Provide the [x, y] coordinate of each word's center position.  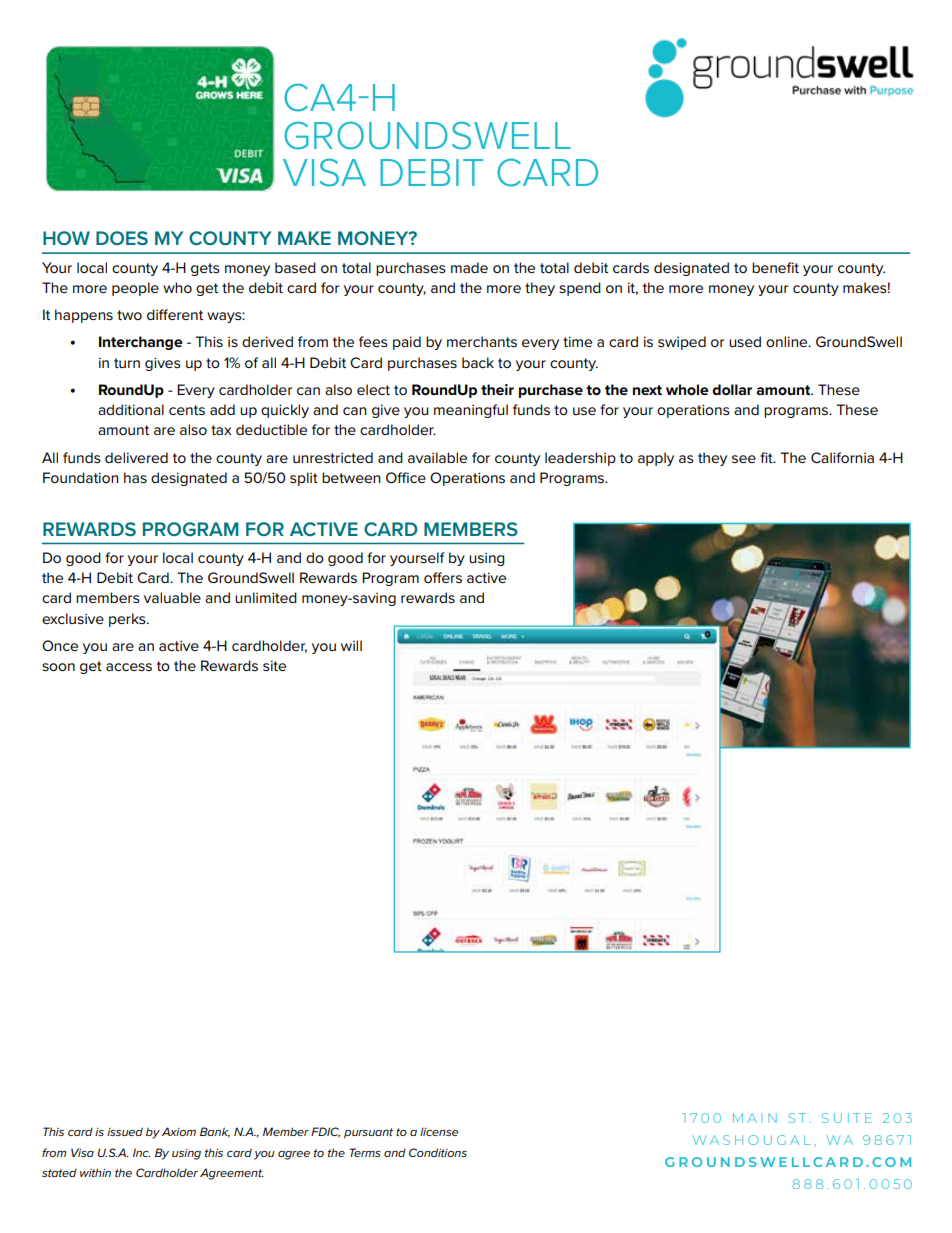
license [439, 1131]
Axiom [179, 1131]
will [351, 645]
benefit [775, 267]
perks [128, 620]
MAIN [755, 1118]
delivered [136, 457]
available [437, 457]
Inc [142, 1152]
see [744, 459]
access [129, 667]
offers [443, 577]
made [469, 267]
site [274, 665]
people [135, 289]
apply [656, 459]
